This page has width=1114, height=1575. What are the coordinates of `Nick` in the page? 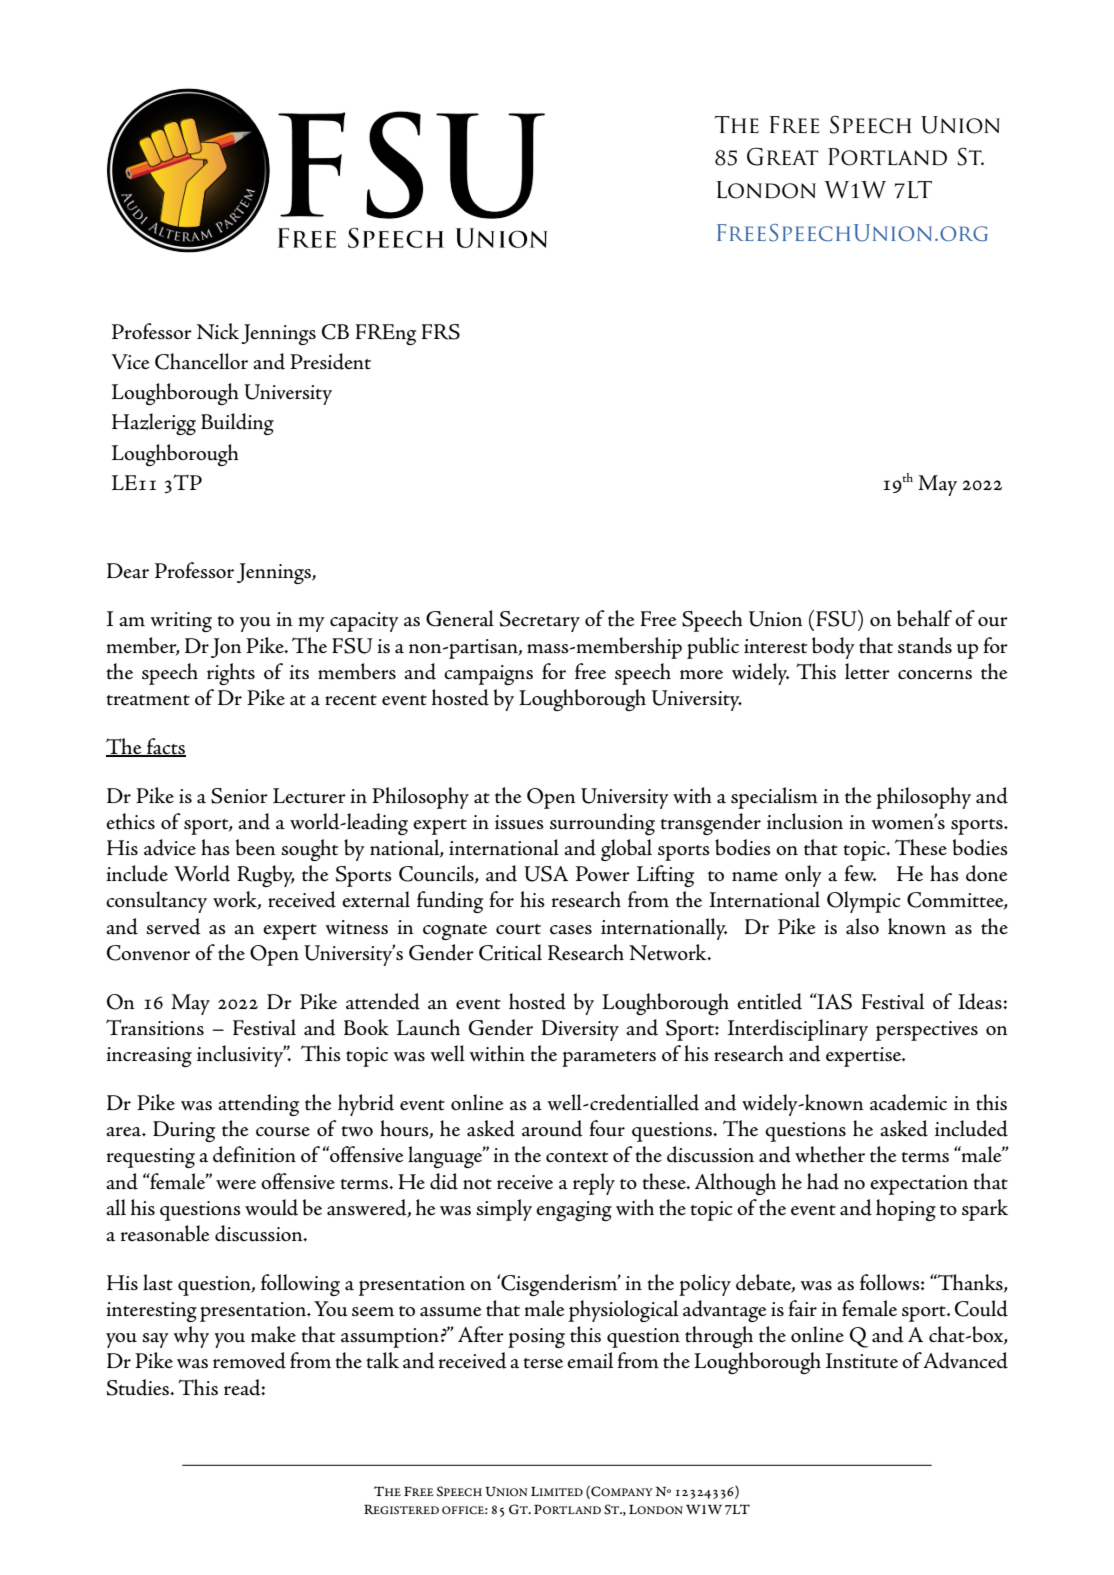 It's located at (218, 331).
